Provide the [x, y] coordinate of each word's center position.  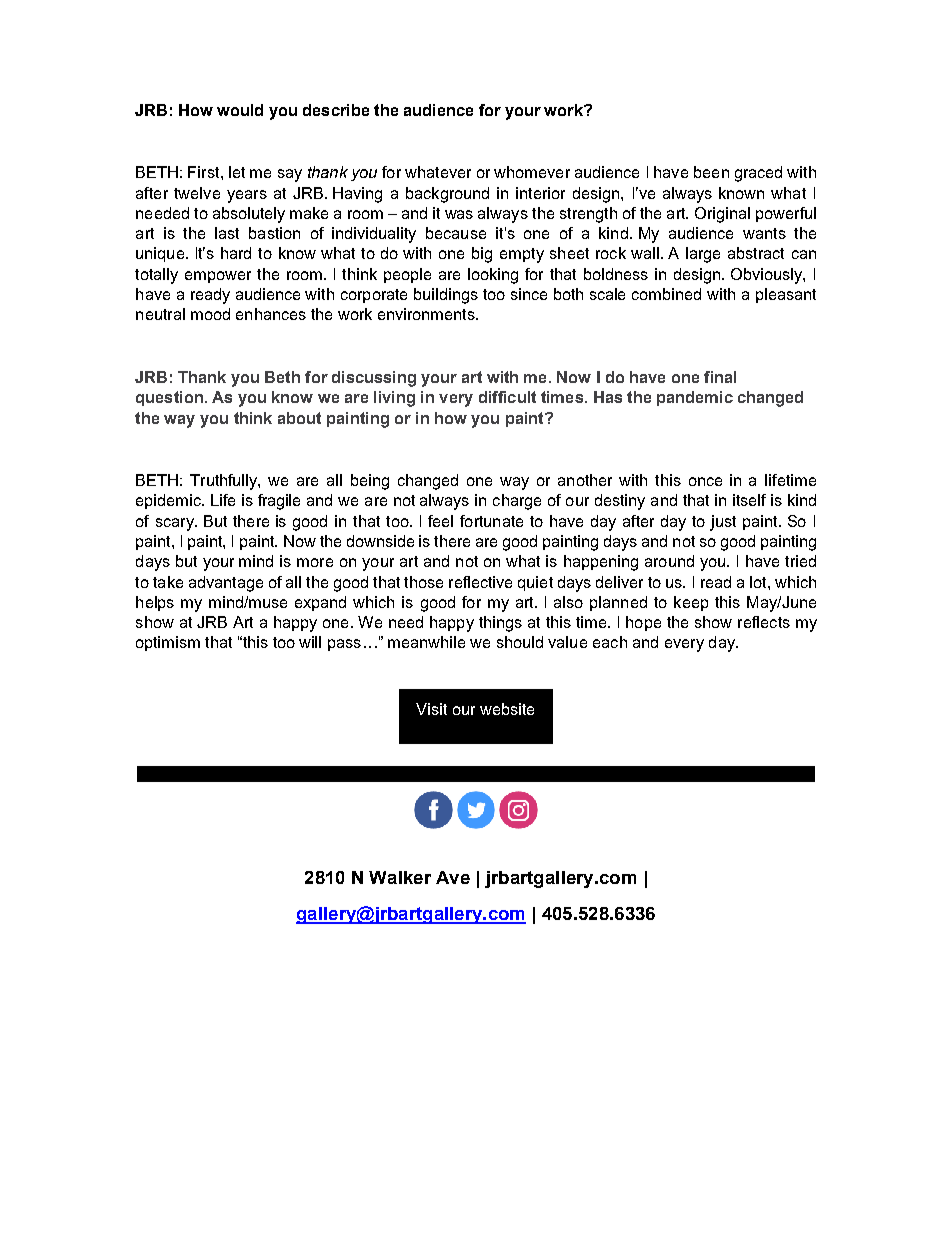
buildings [446, 296]
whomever [532, 172]
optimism [168, 643]
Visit [431, 709]
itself [749, 500]
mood [210, 314]
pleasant [786, 295]
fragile [279, 502]
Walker [400, 877]
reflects [764, 622]
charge [517, 502]
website [507, 709]
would [240, 110]
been [711, 172]
